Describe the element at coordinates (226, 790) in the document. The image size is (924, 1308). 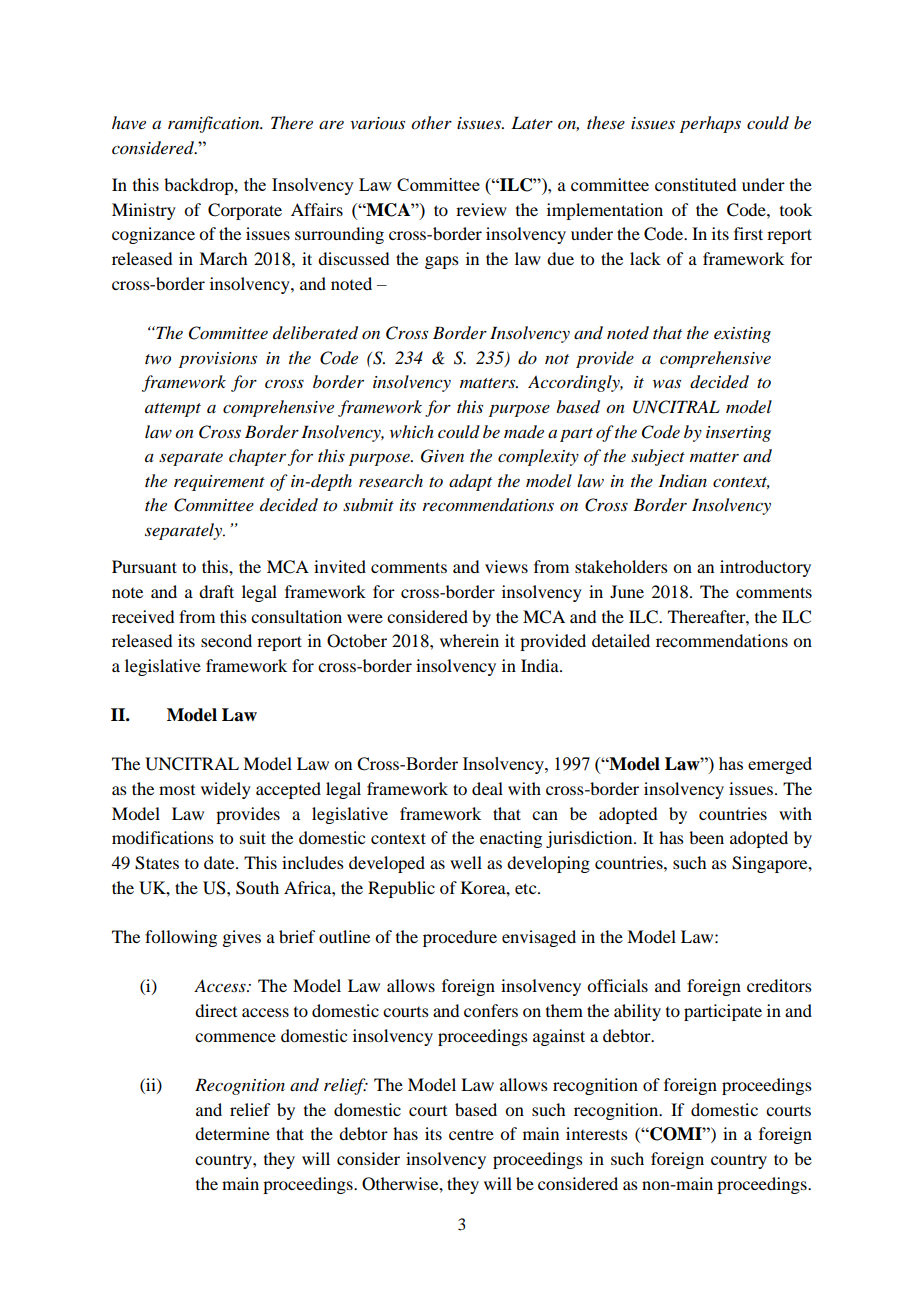
I see `widely` at that location.
